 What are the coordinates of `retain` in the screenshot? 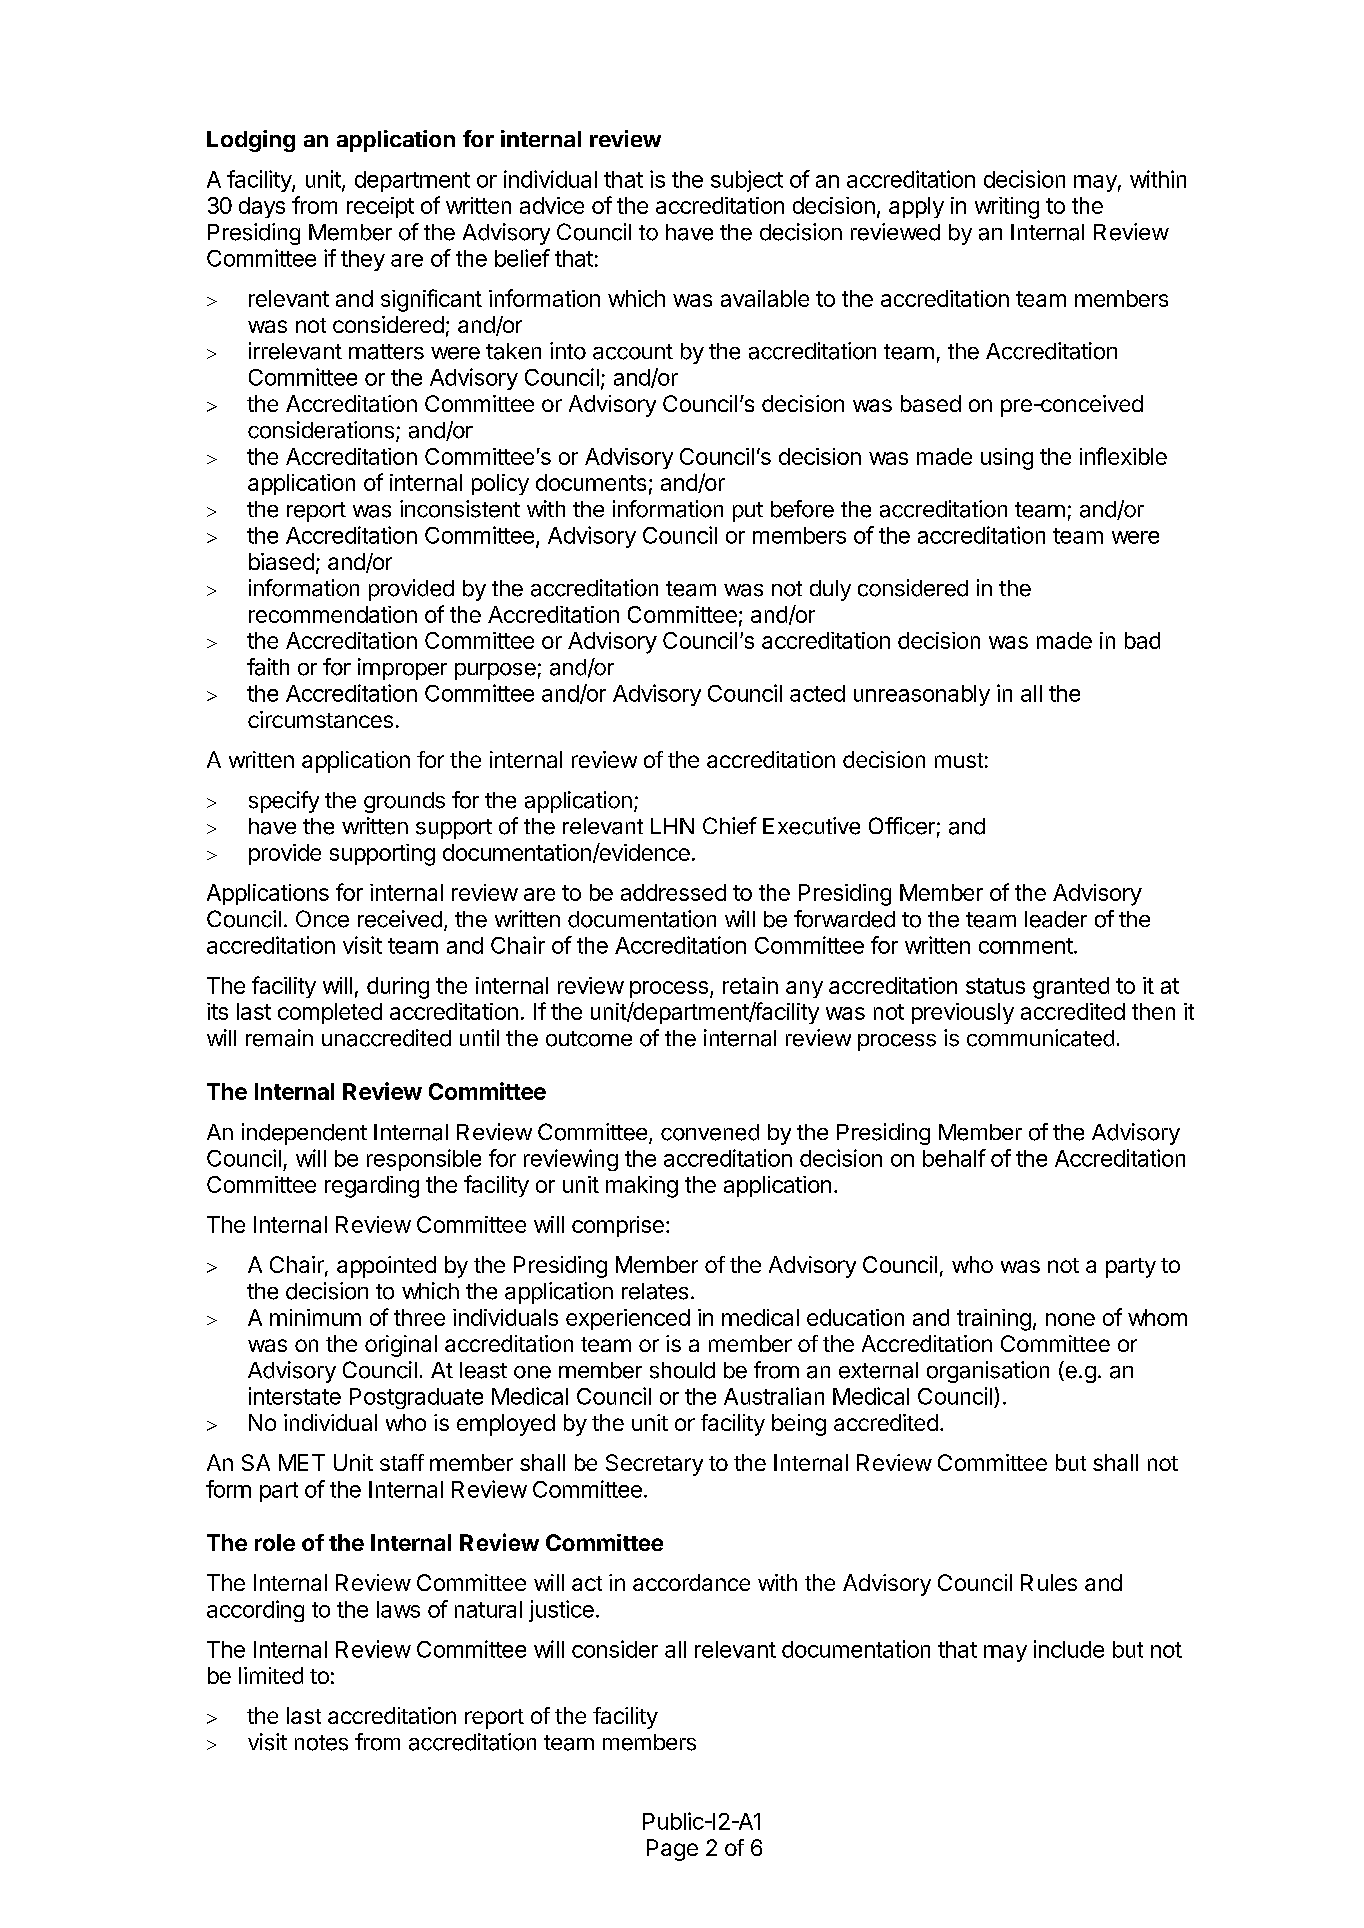 It's located at (750, 985).
